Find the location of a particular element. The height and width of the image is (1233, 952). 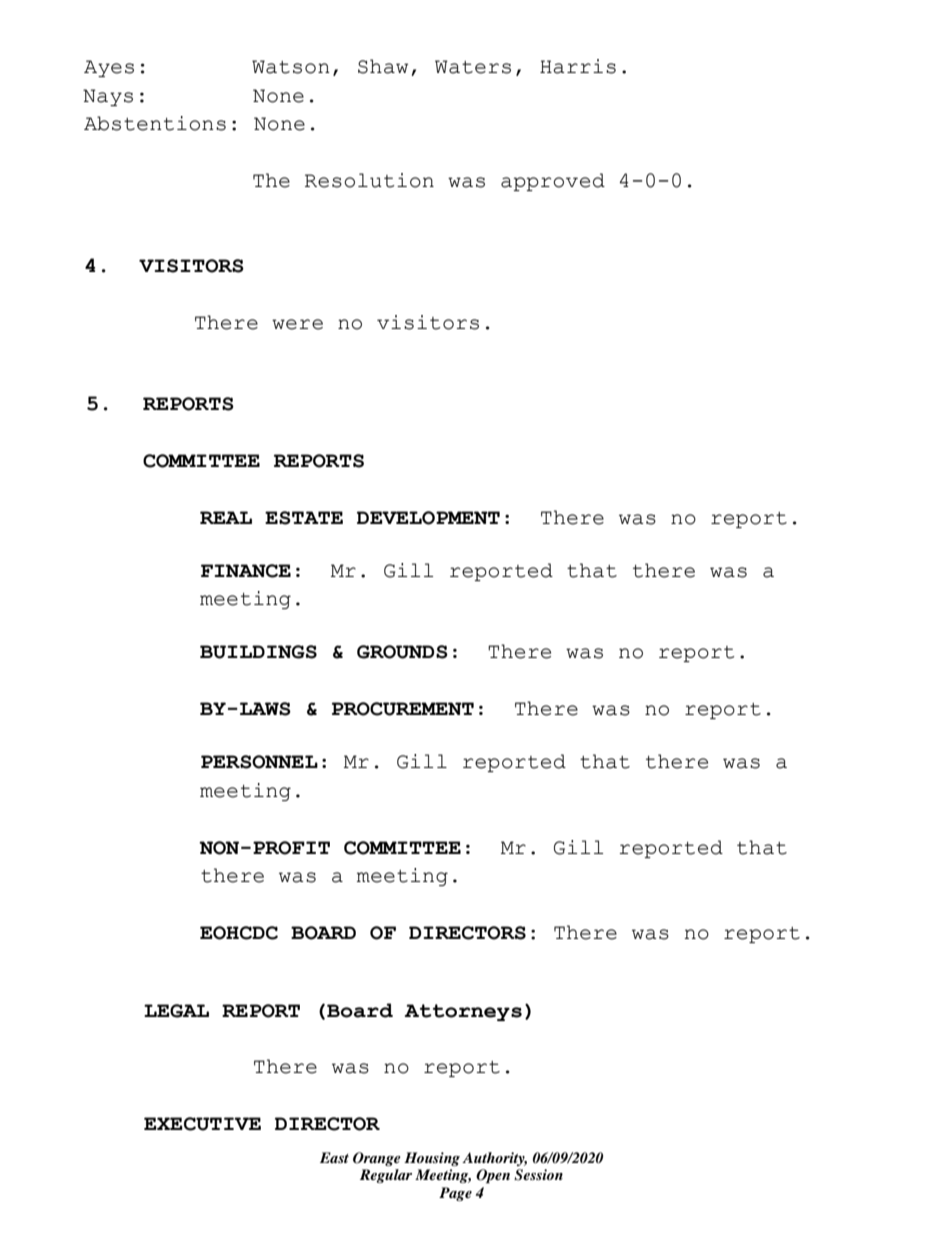

ESTATE is located at coordinates (304, 518).
